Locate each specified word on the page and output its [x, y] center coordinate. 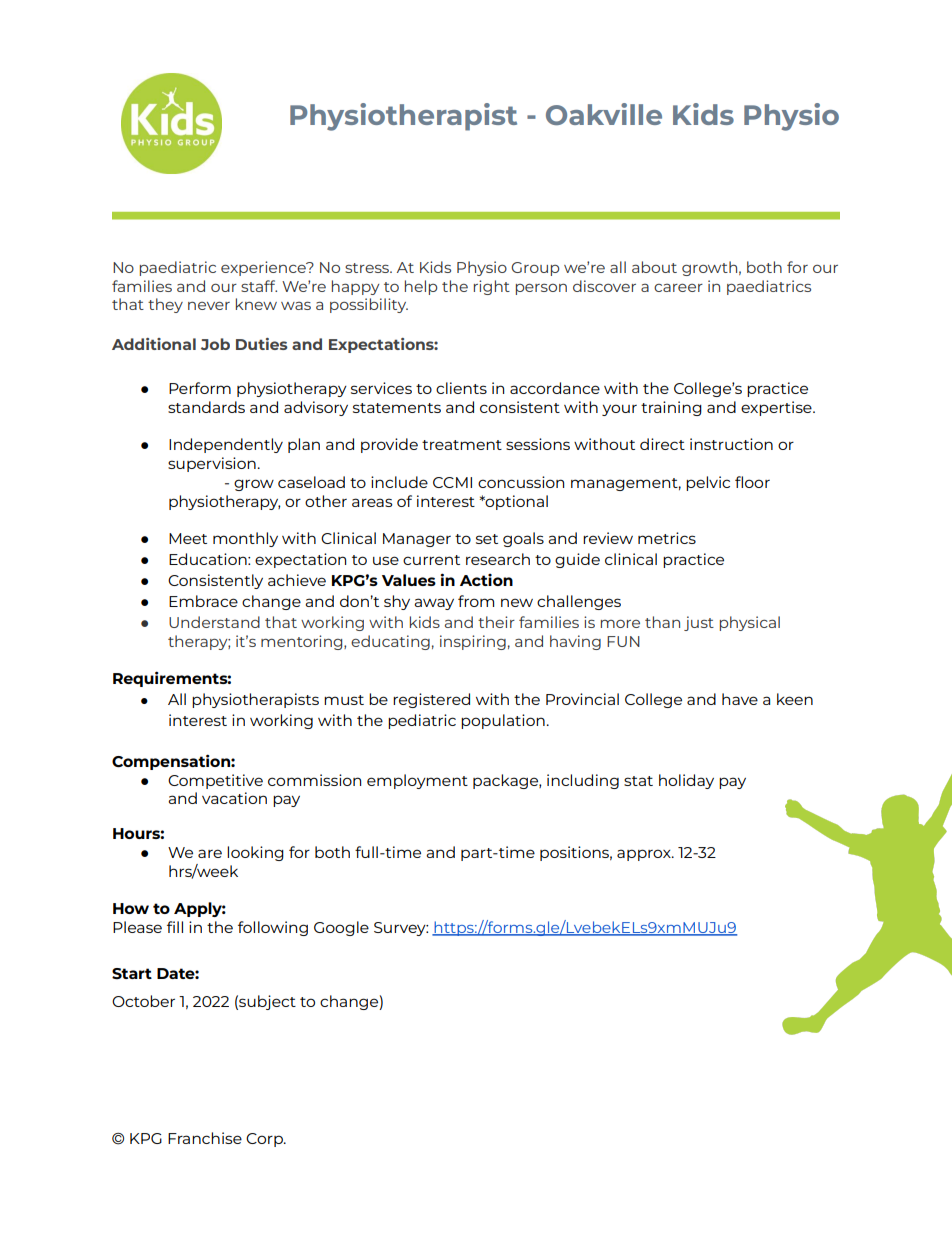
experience [264, 268]
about [654, 267]
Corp [265, 1140]
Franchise [205, 1138]
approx [645, 855]
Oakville [604, 114]
